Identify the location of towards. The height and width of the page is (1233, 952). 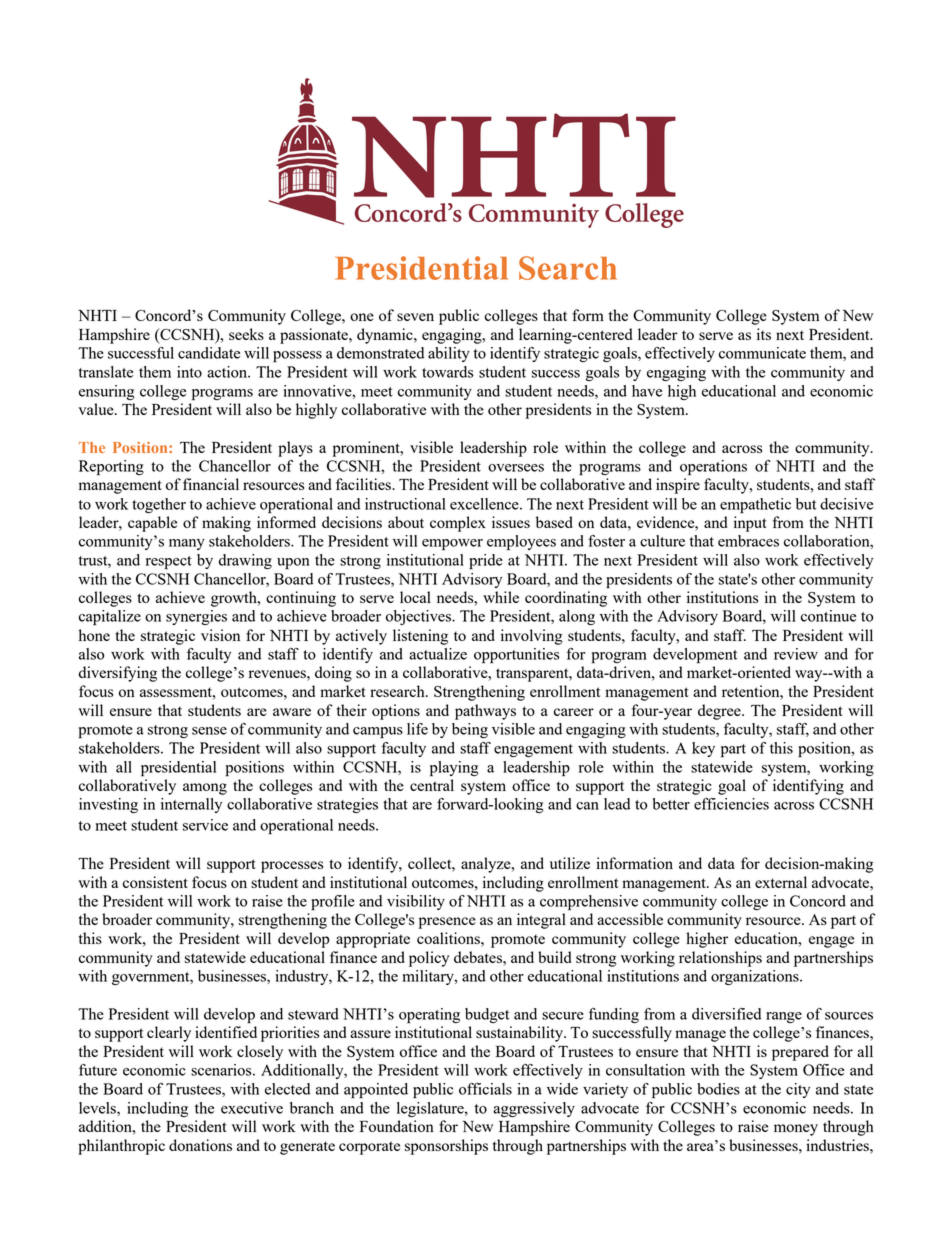
(448, 372).
